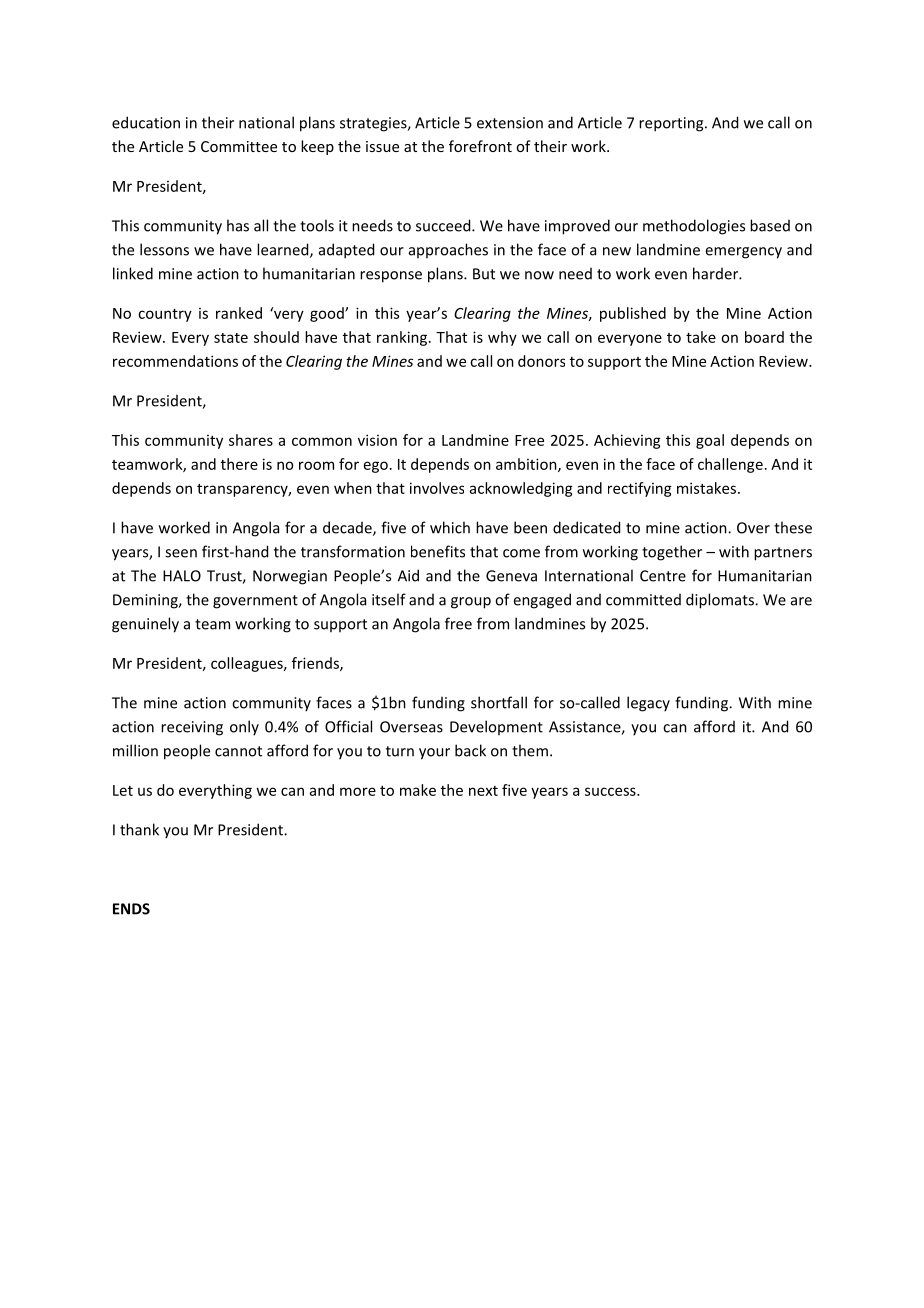 The image size is (924, 1308). Describe the element at coordinates (437, 488) in the image. I see `involves` at that location.
